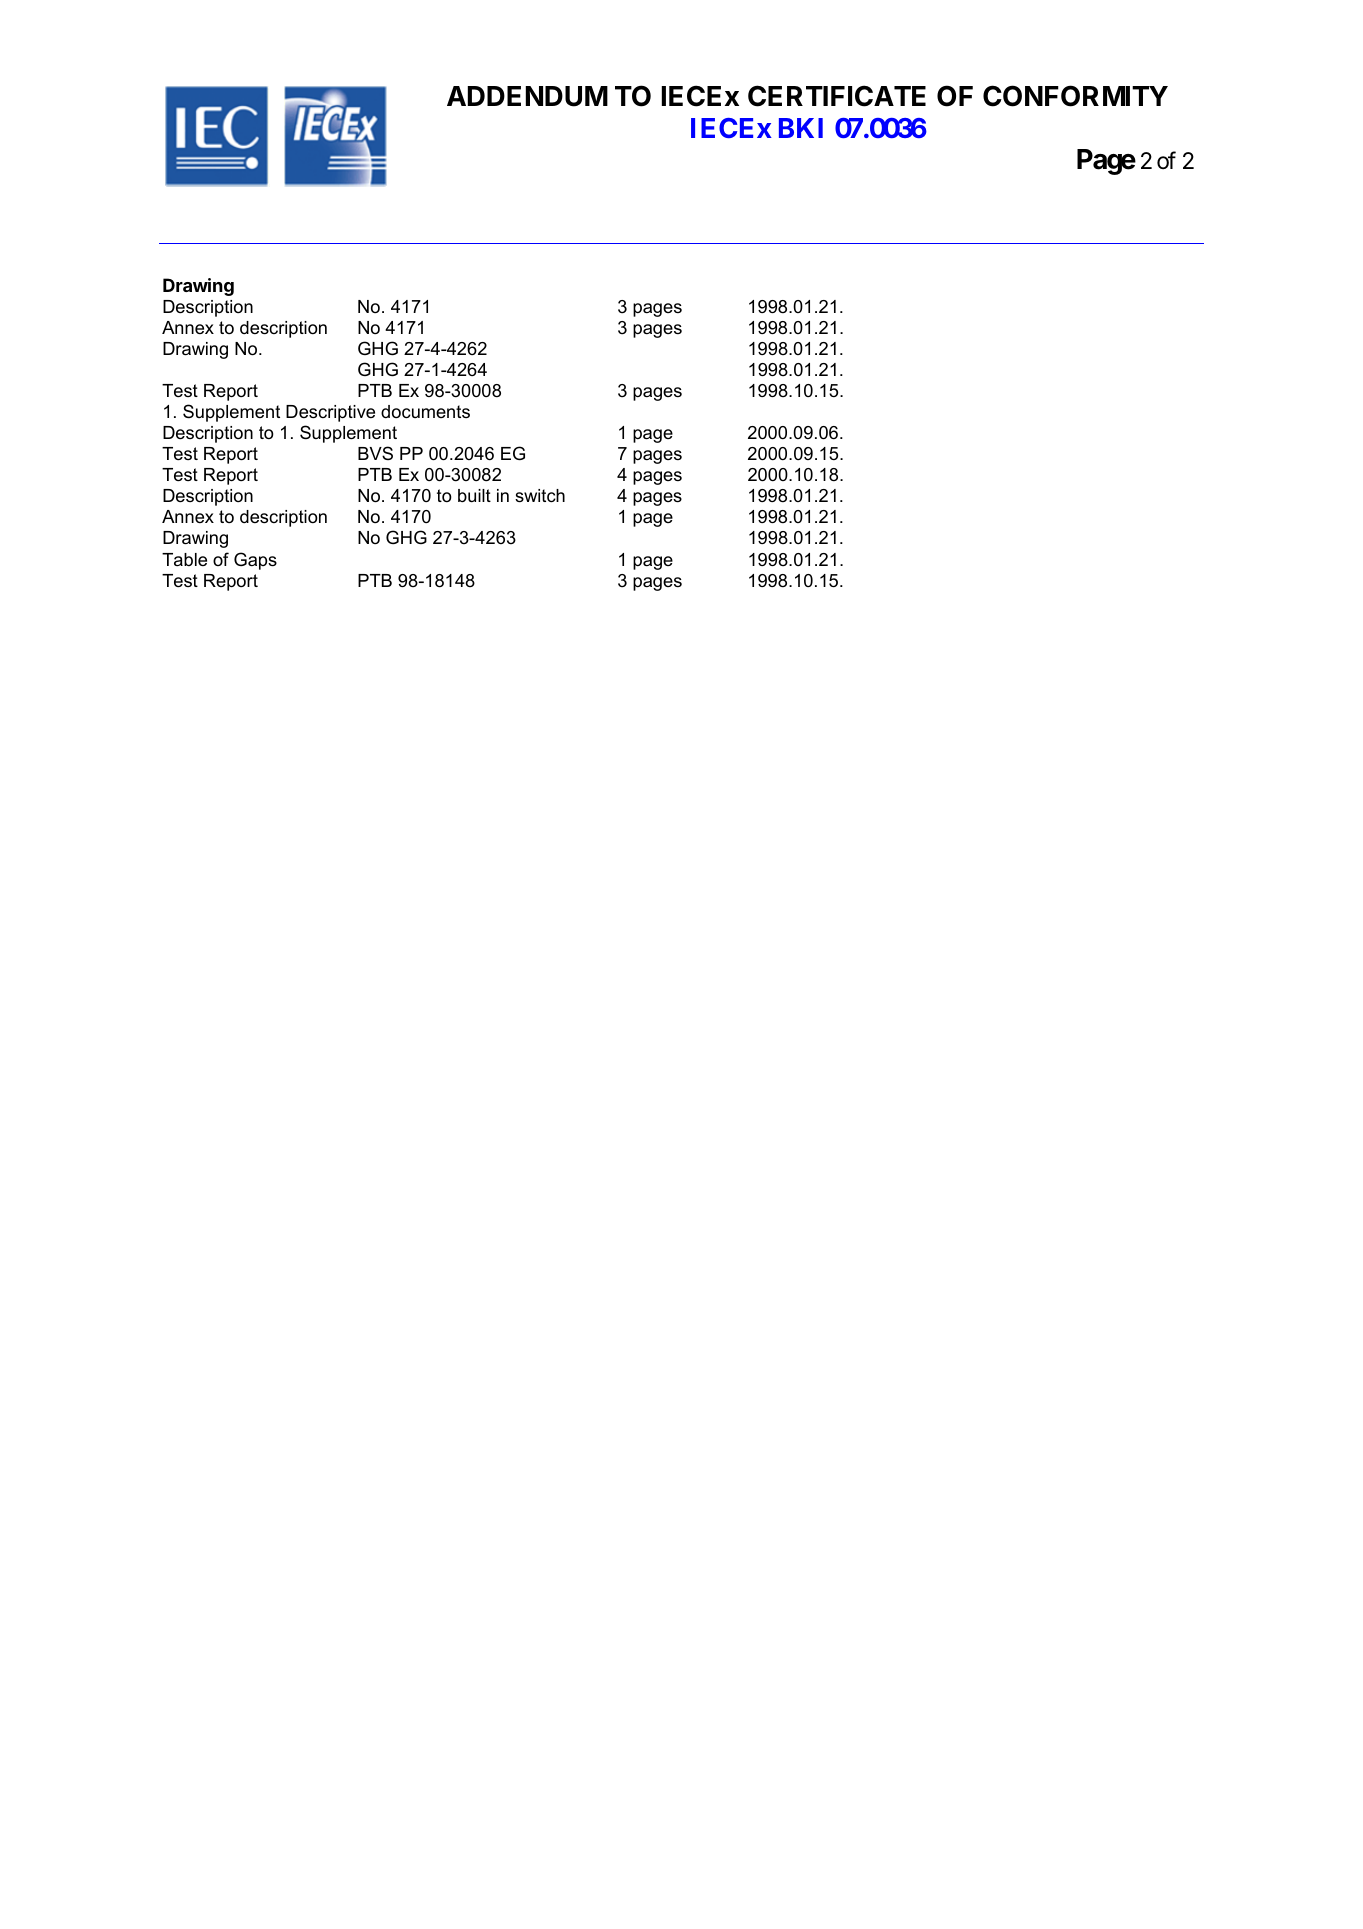 Image resolution: width=1363 pixels, height=1929 pixels. I want to click on built, so click(474, 496).
